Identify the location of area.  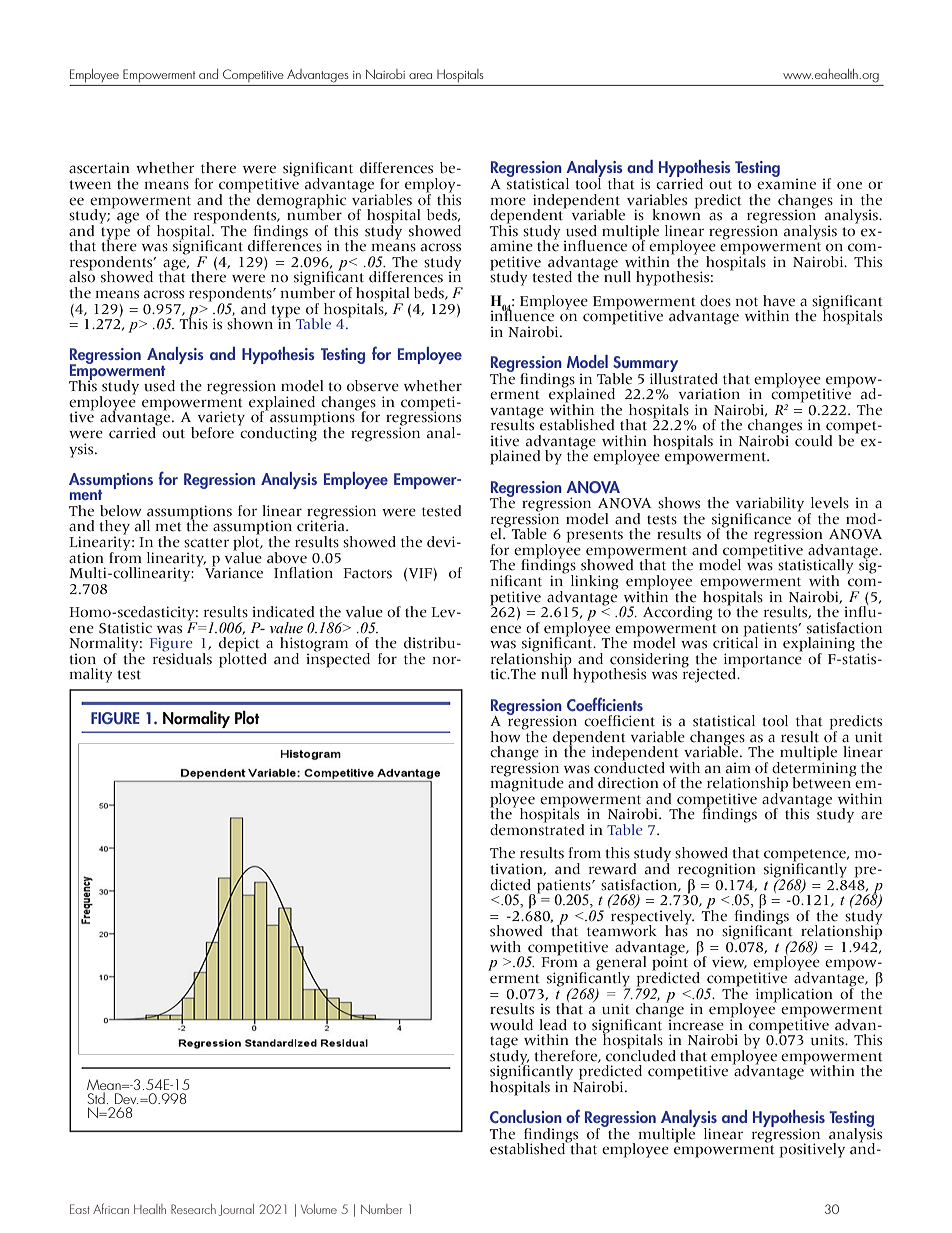
(420, 76).
